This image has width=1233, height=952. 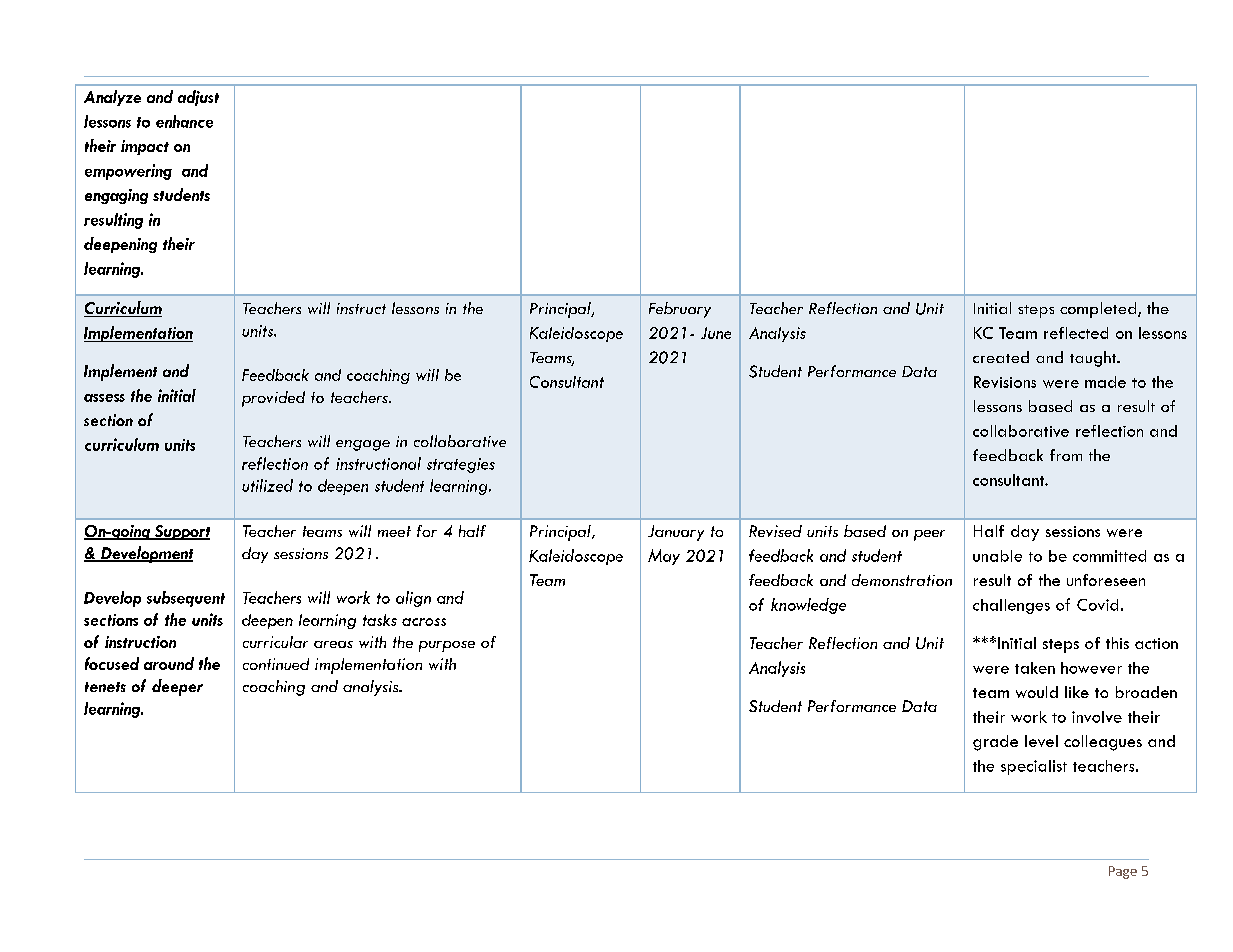 I want to click on deeper, so click(x=177, y=687).
